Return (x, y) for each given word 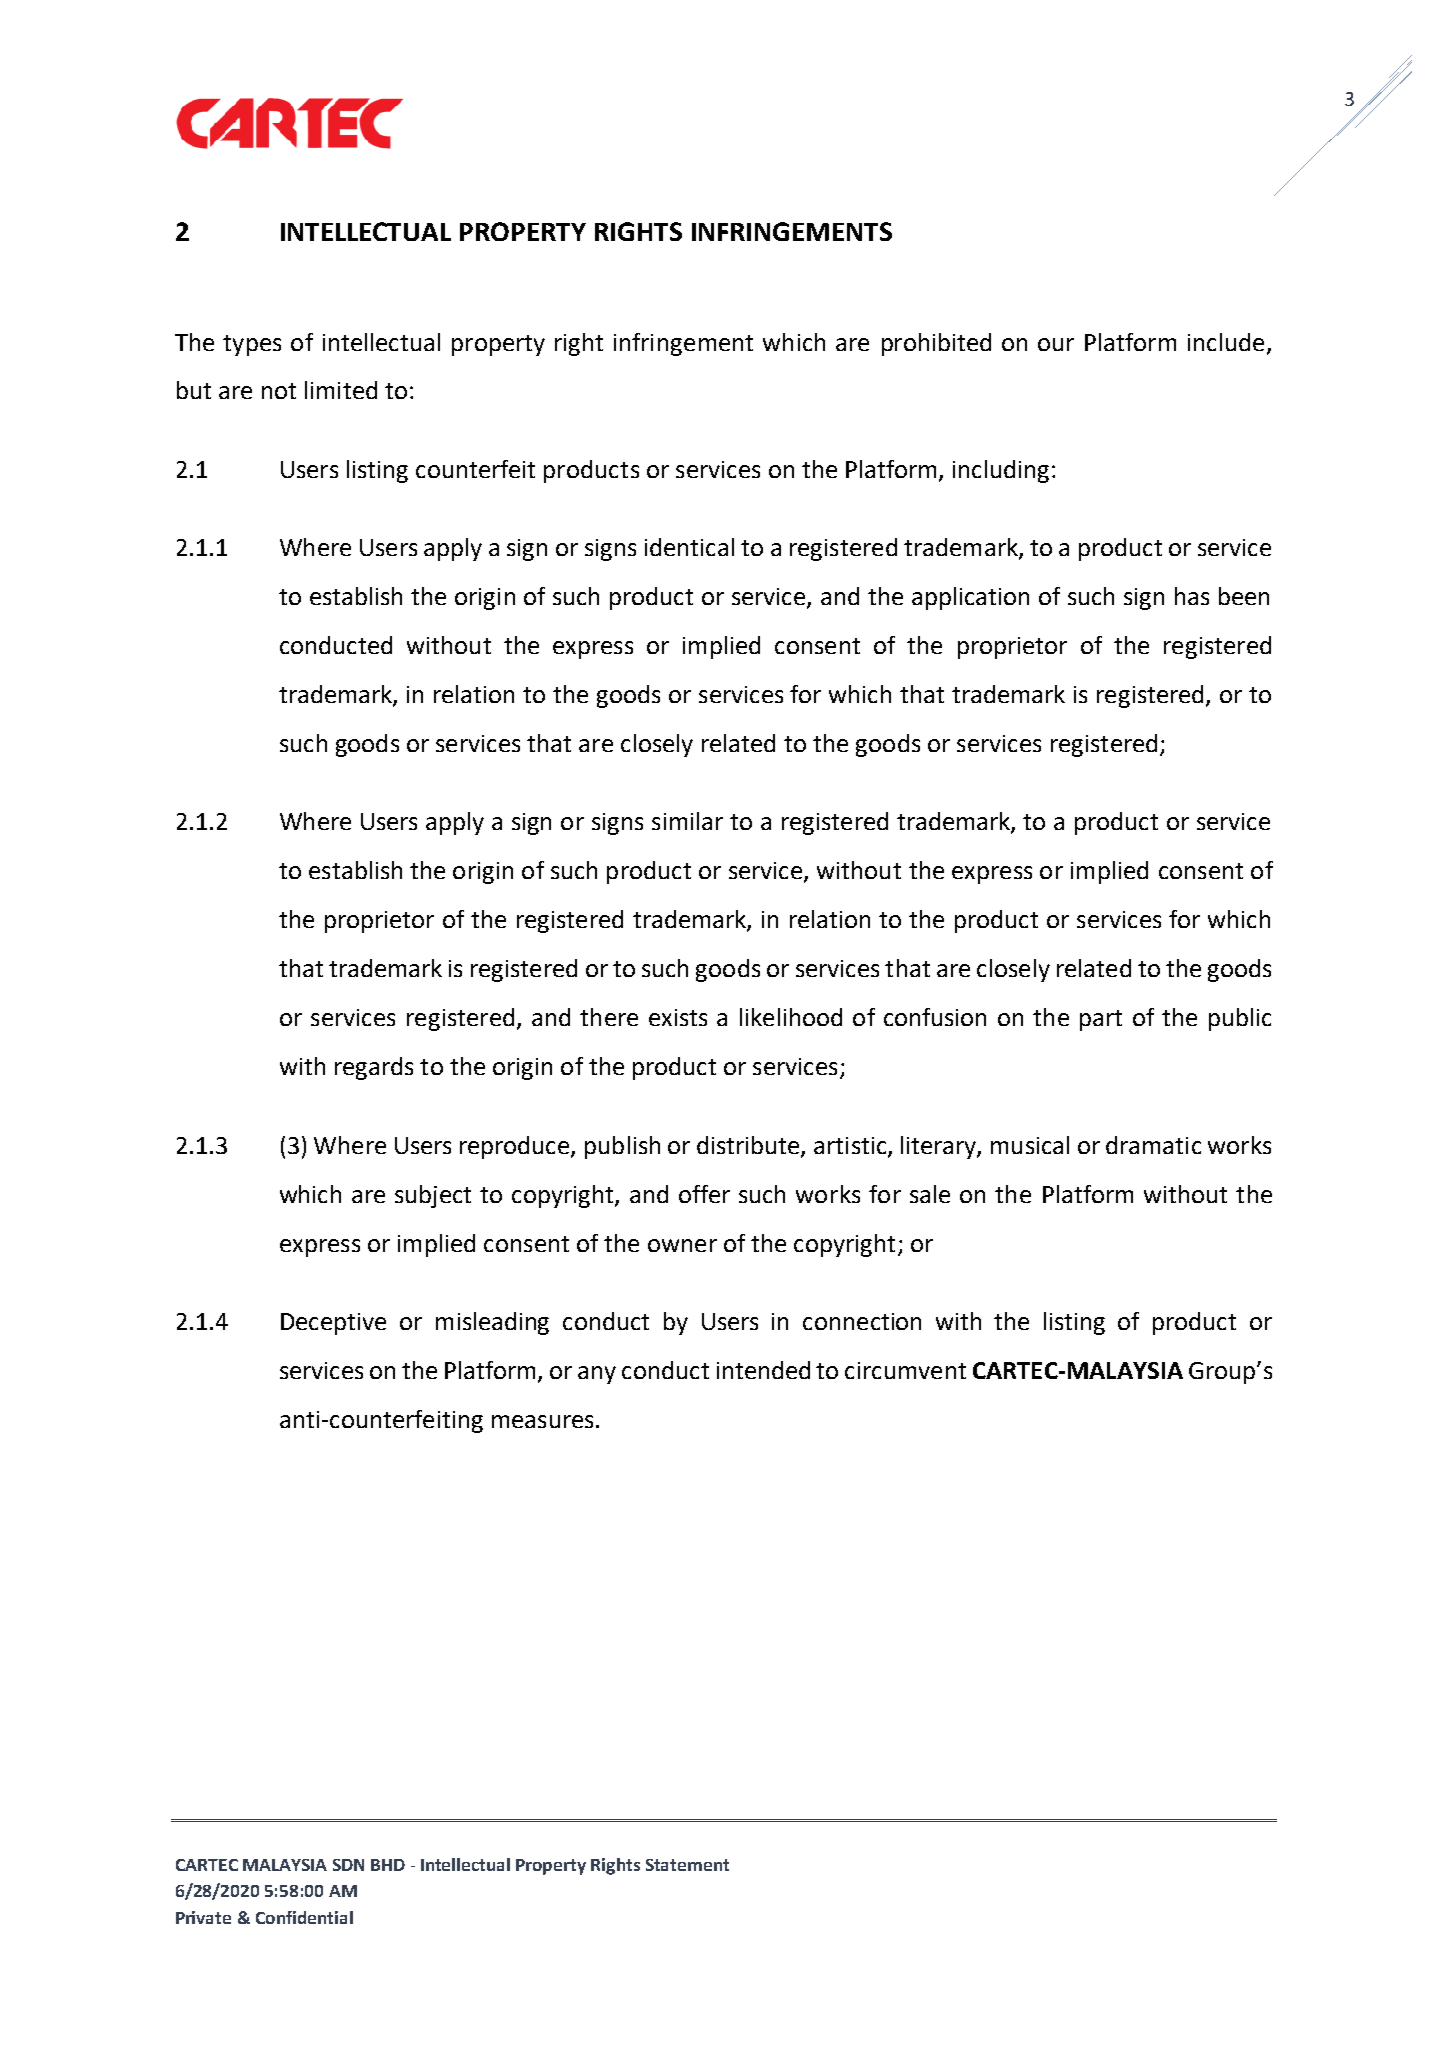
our (1056, 344)
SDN (348, 1865)
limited (341, 390)
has (1192, 596)
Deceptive (333, 1324)
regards (374, 1068)
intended (763, 1370)
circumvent (905, 1370)
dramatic (1153, 1145)
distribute (749, 1146)
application (970, 598)
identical (689, 547)
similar (687, 821)
